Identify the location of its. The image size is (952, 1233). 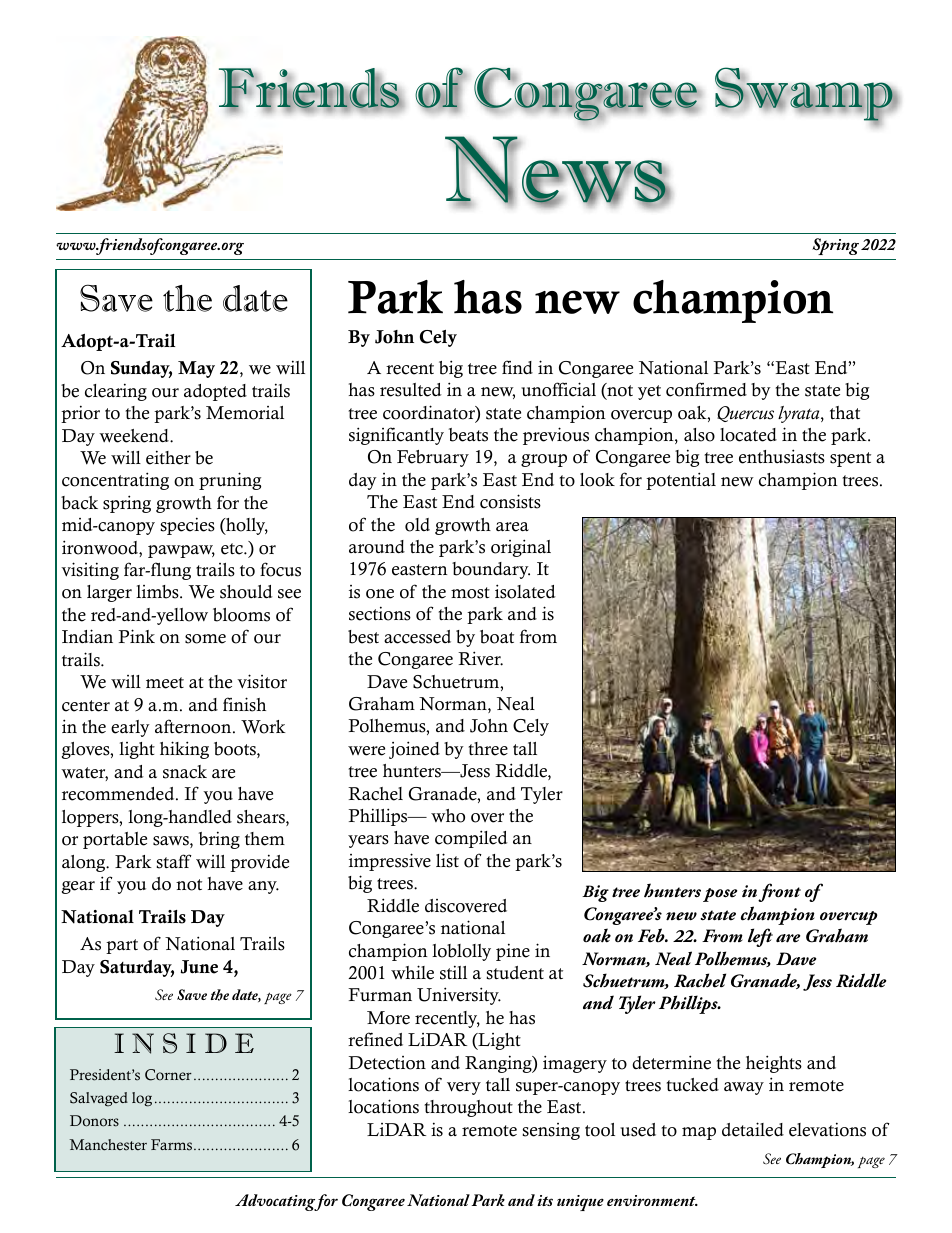
(545, 1200).
